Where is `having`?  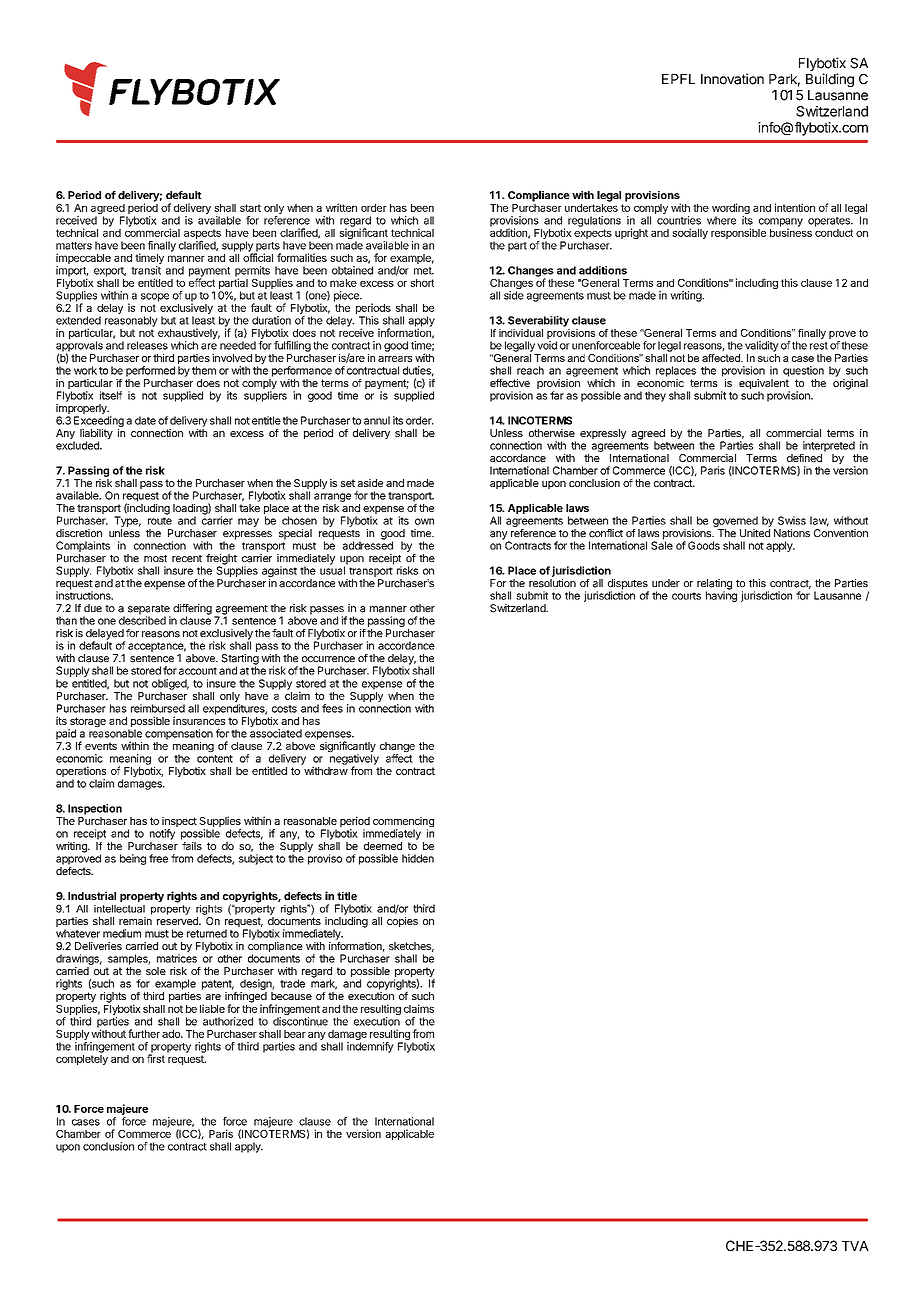
having is located at coordinates (721, 595).
